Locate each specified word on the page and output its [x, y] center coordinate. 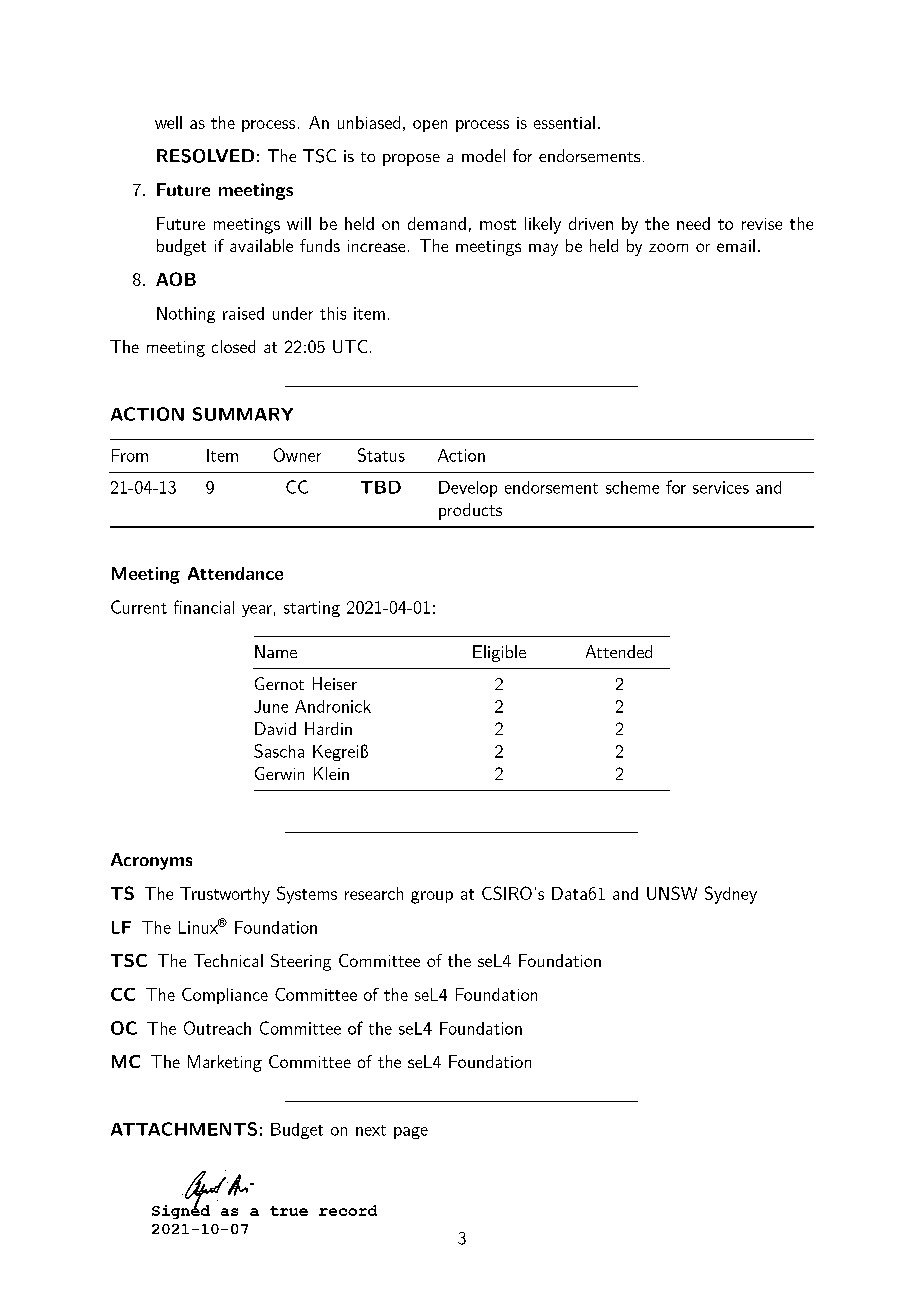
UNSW [672, 893]
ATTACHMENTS [184, 1129]
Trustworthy [225, 895]
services [721, 487]
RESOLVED [205, 156]
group [432, 897]
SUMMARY [243, 414]
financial [204, 607]
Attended [619, 651]
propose [411, 160]
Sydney [731, 895]
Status [381, 455]
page [411, 1133]
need [693, 223]
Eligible [499, 653]
